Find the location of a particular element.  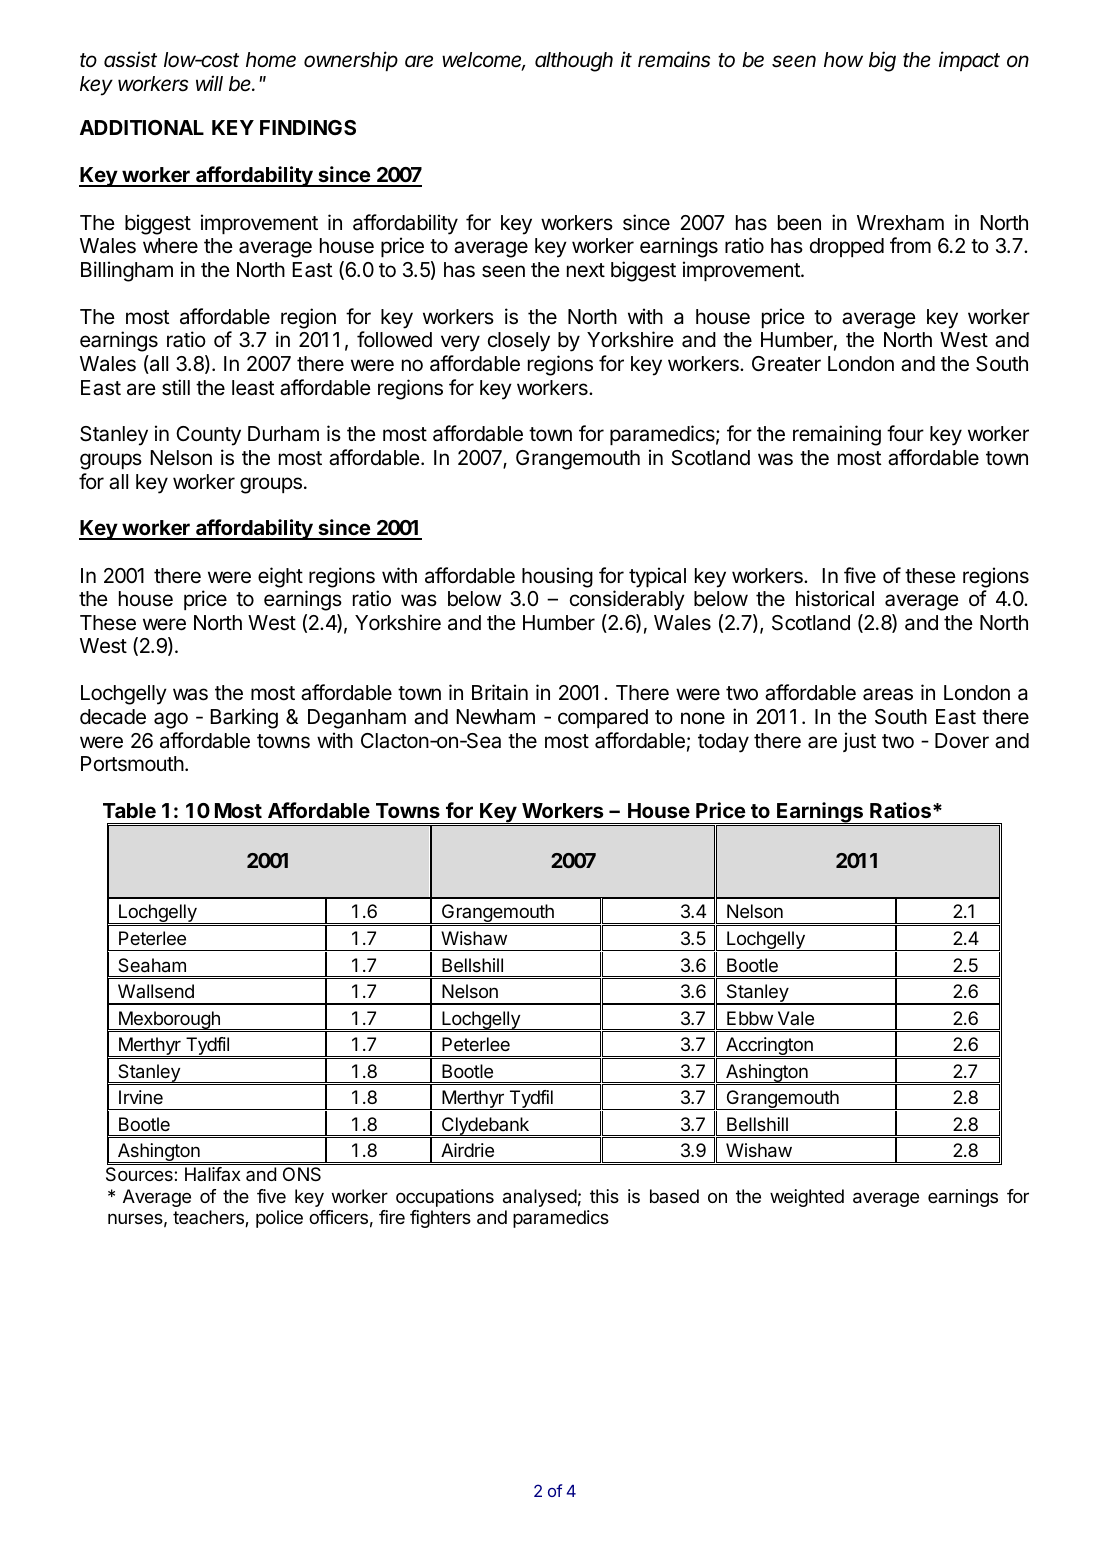

analysed is located at coordinates (540, 1198).
